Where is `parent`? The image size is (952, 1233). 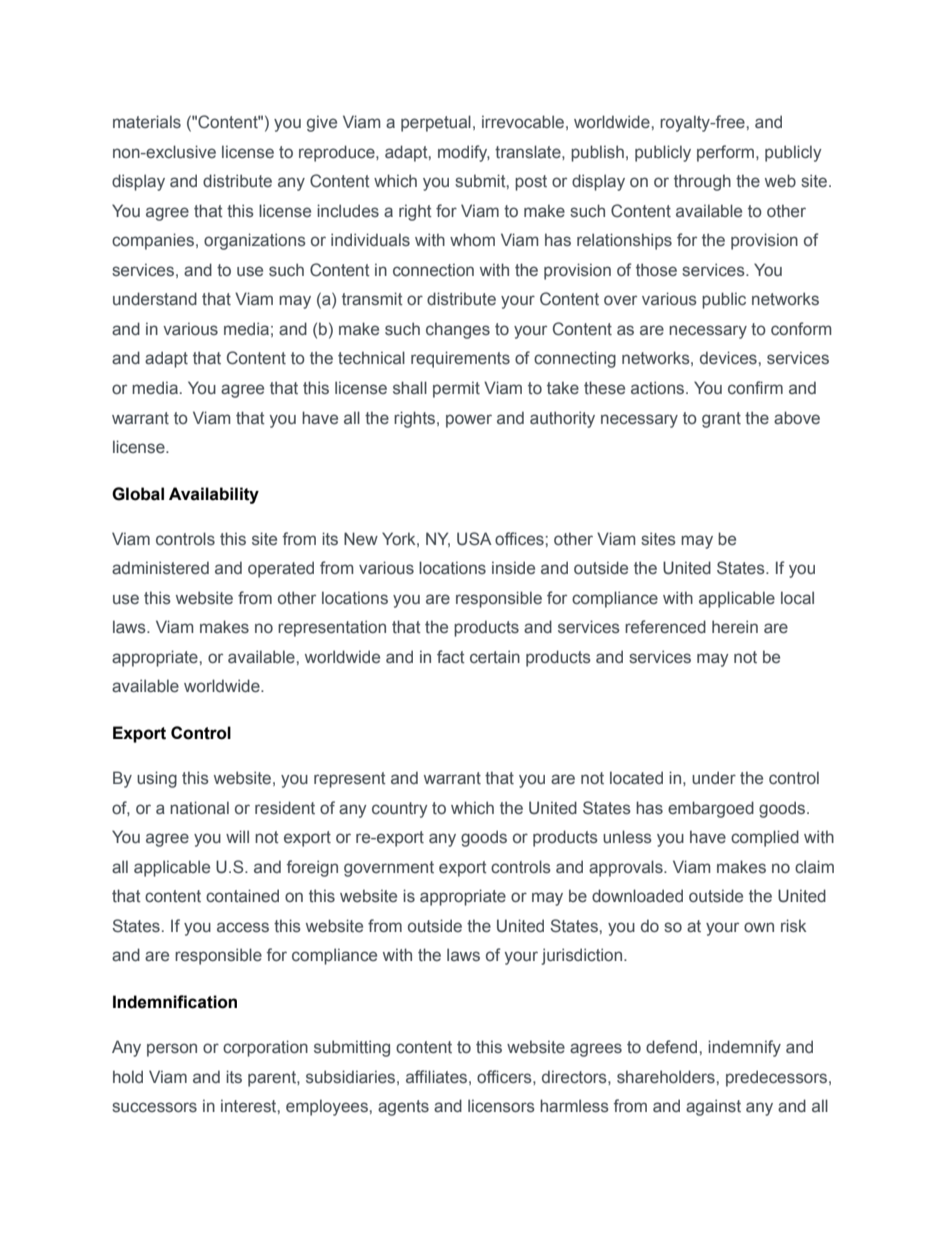 parent is located at coordinates (273, 1079).
